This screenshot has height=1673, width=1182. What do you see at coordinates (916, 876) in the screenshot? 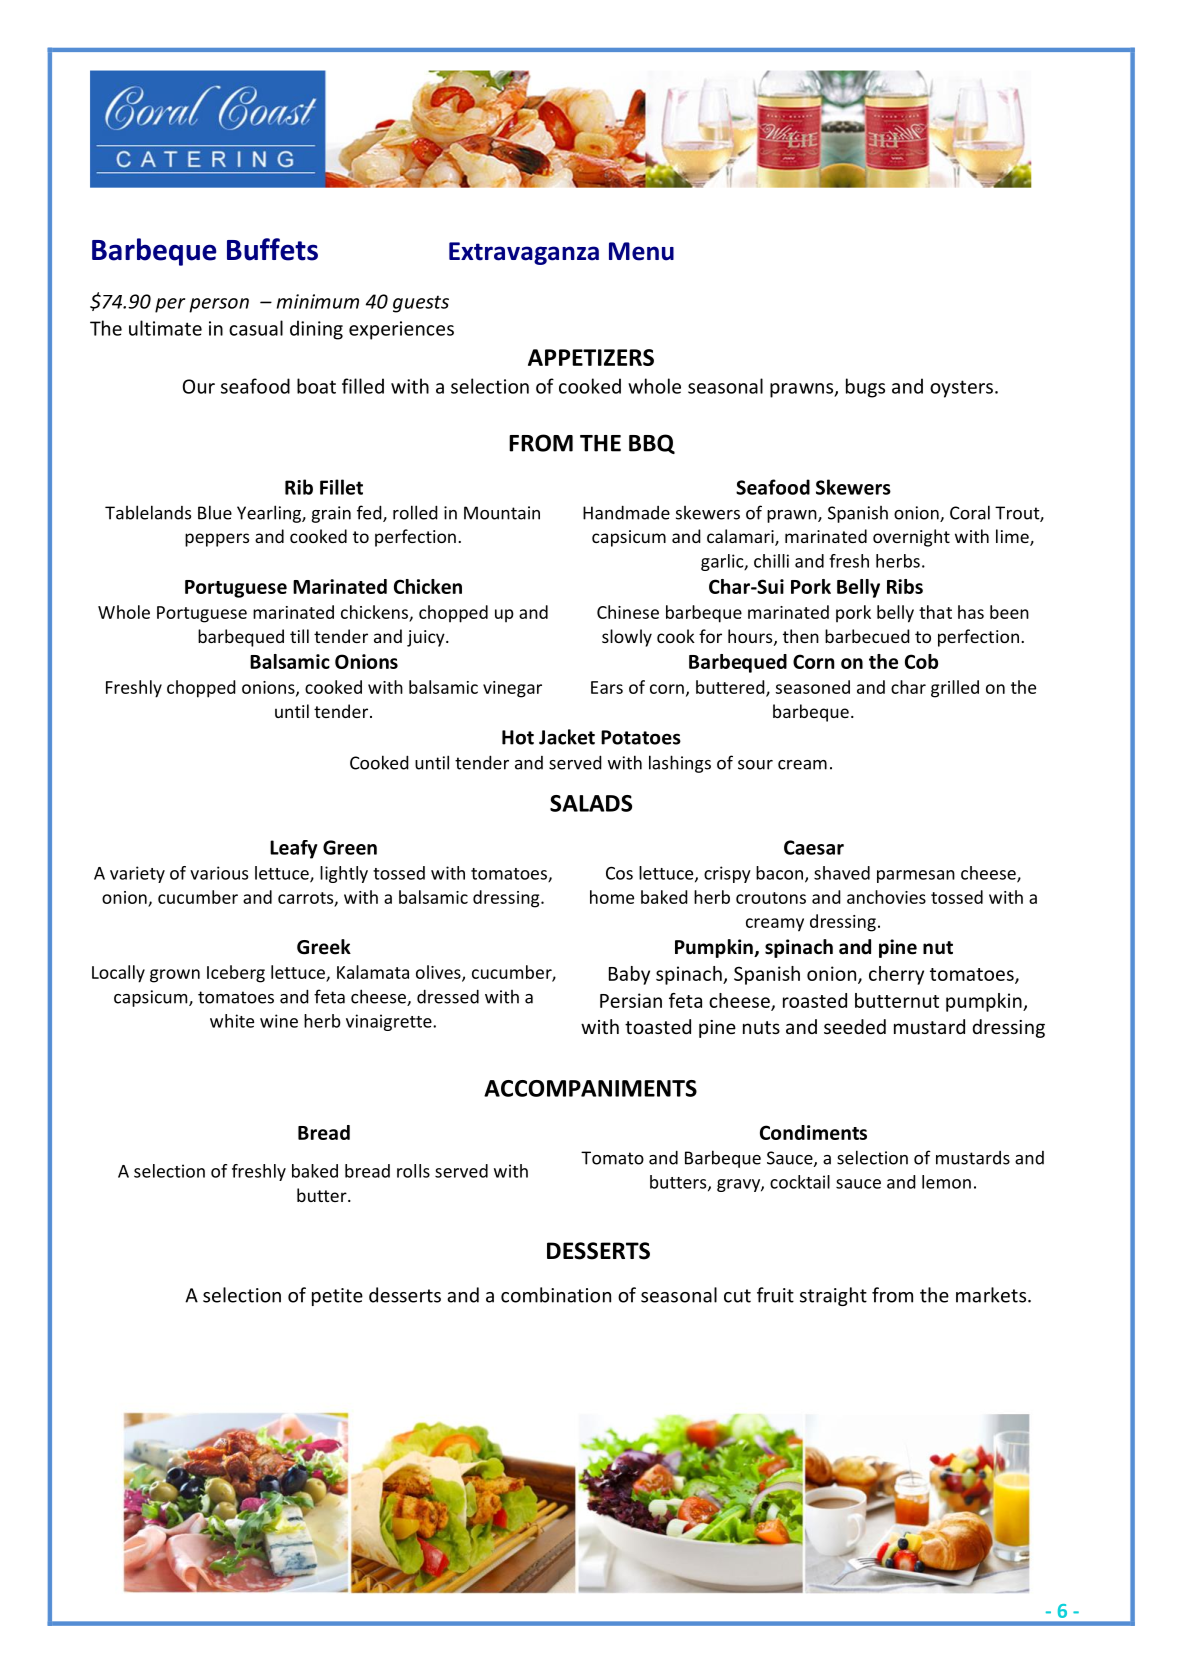
I see `parmesan` at bounding box center [916, 876].
